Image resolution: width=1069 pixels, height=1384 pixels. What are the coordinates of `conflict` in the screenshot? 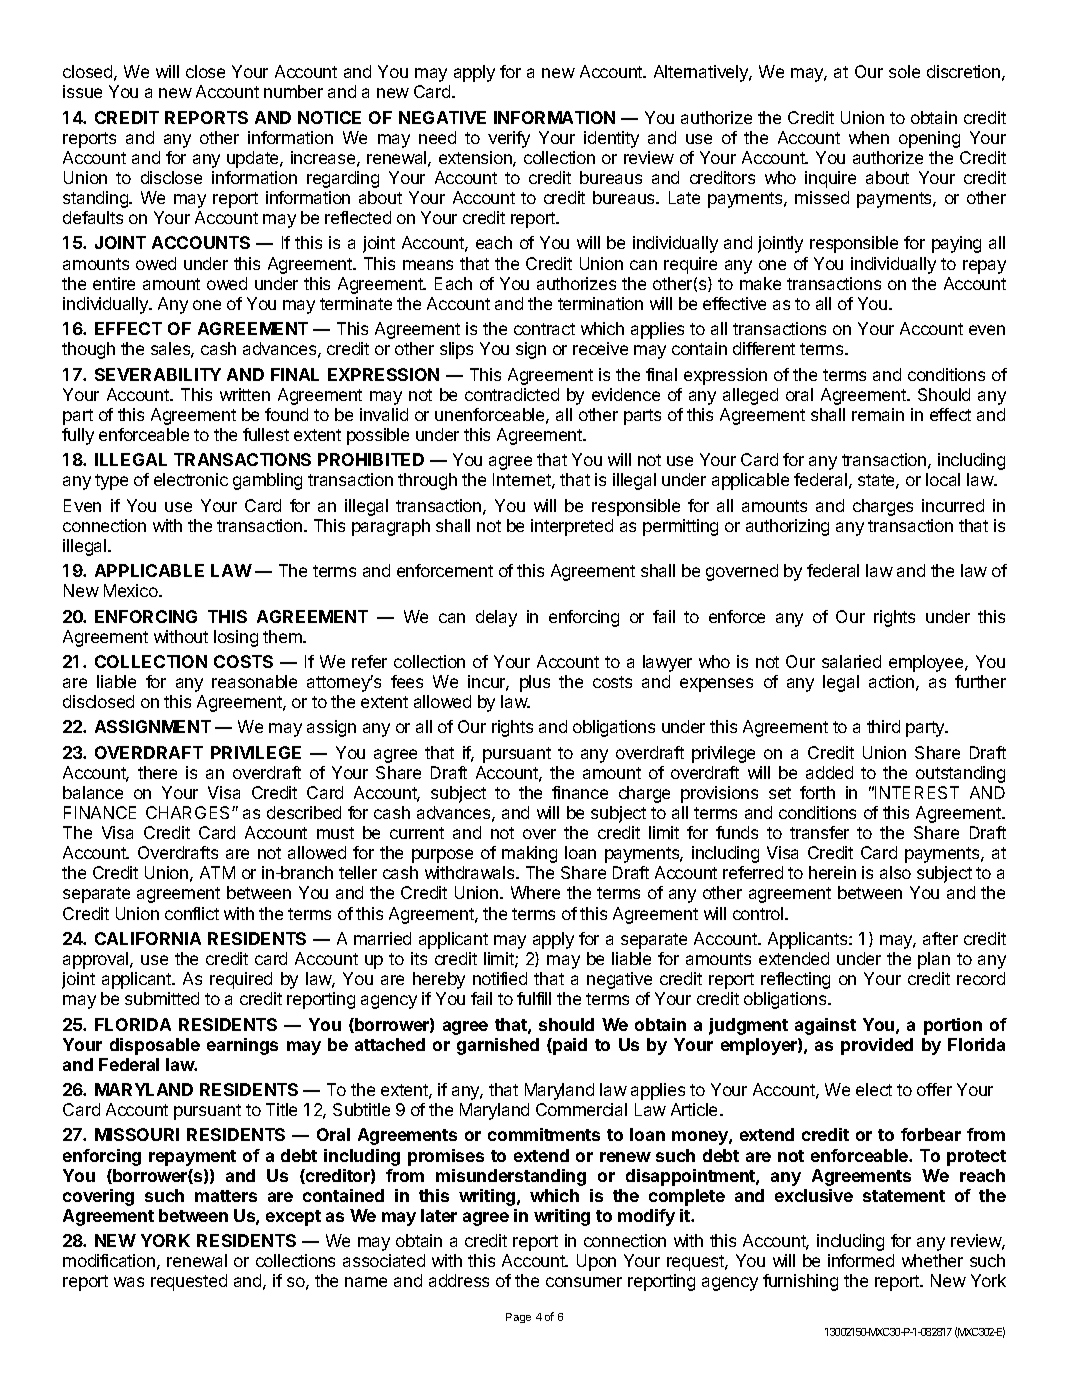 It's located at (192, 913).
